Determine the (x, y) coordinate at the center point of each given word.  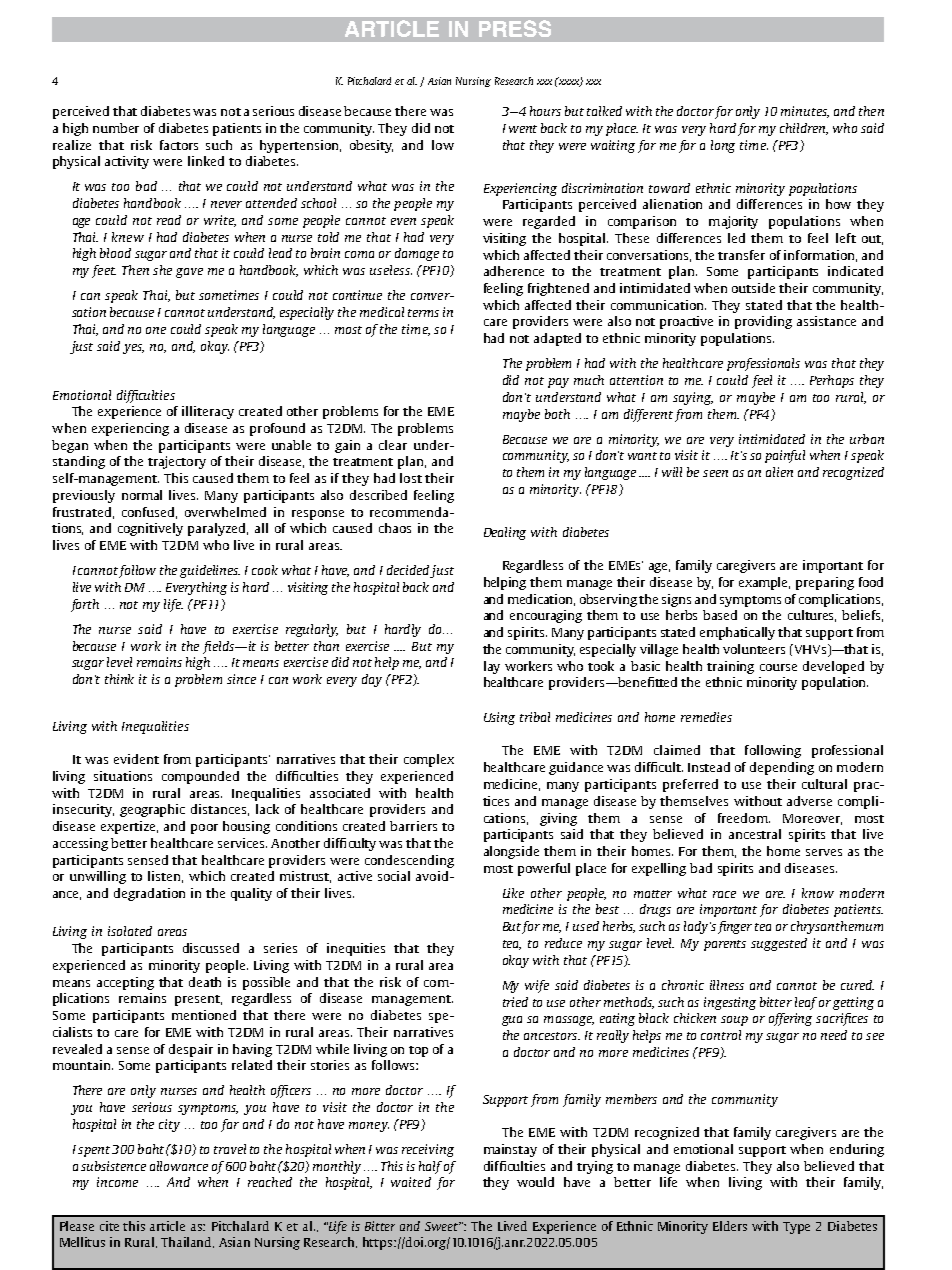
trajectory (177, 462)
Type (796, 1228)
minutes (805, 112)
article (167, 1226)
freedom (744, 818)
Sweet (443, 1226)
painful (785, 456)
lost (411, 478)
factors (179, 145)
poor (204, 829)
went (523, 129)
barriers (413, 826)
